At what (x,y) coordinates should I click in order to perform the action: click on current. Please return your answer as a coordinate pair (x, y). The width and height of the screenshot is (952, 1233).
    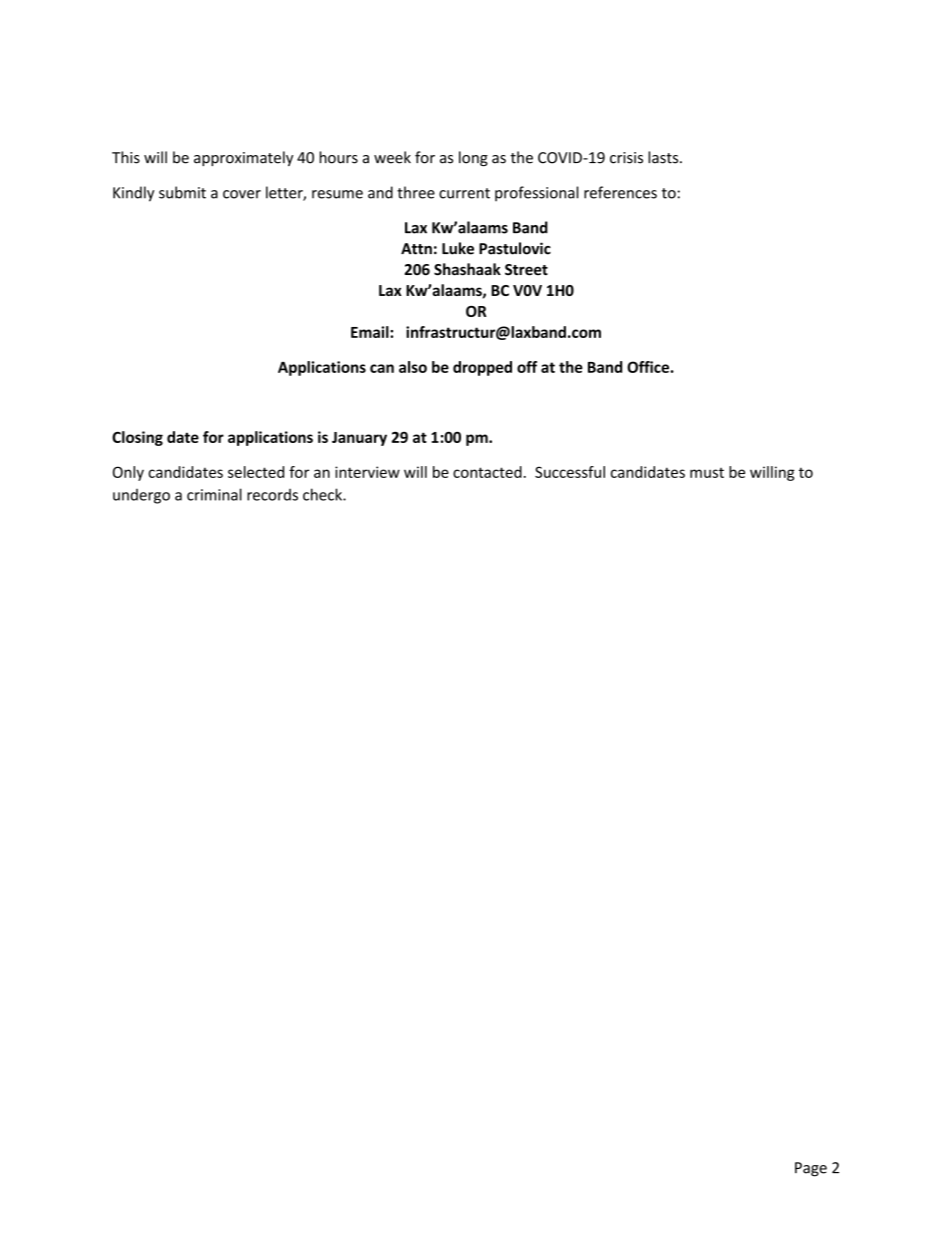
    Looking at the image, I should click on (464, 193).
